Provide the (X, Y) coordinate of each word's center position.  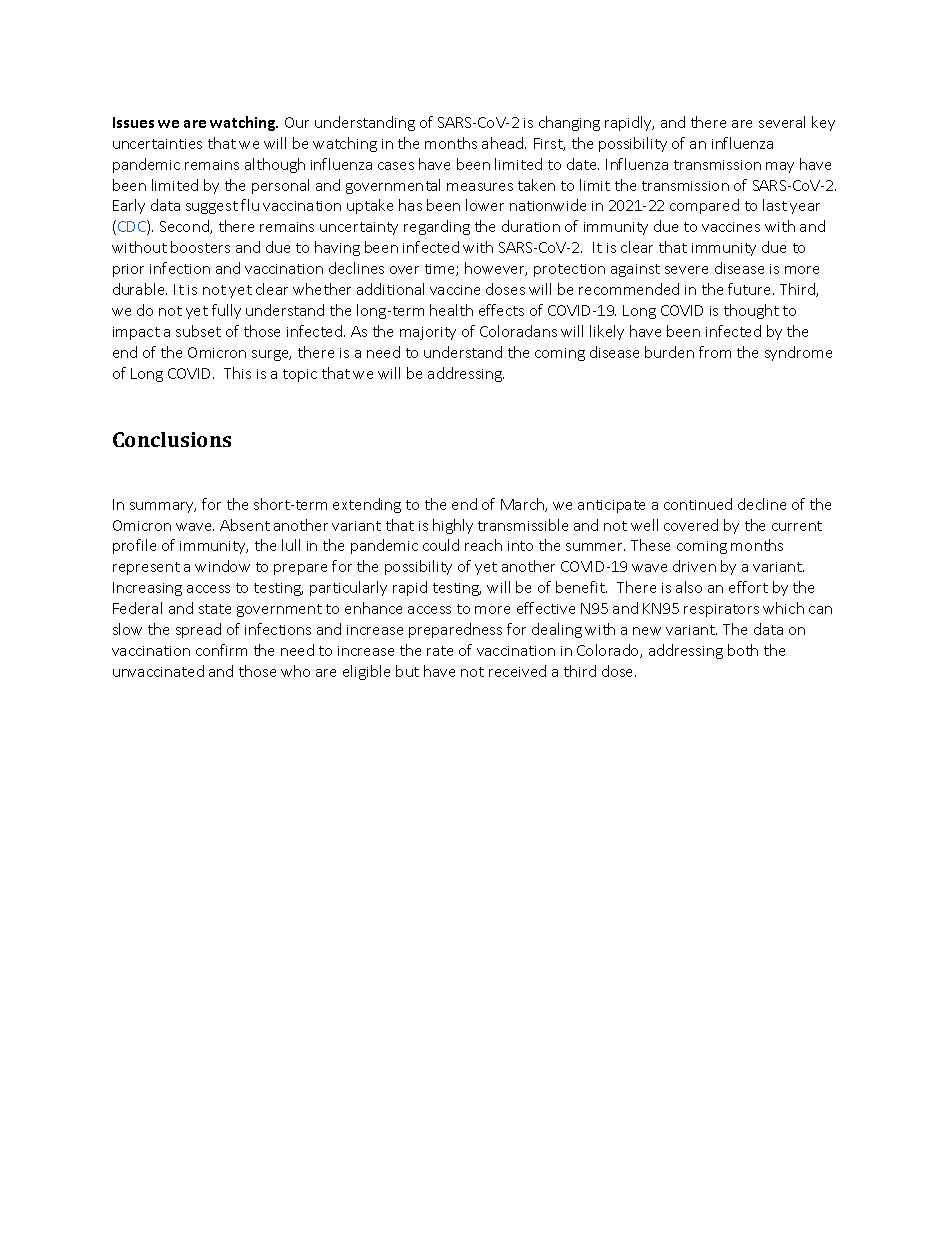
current (797, 526)
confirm (221, 650)
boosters (200, 247)
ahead (504, 143)
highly (453, 526)
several (782, 122)
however (496, 269)
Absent (245, 525)
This (237, 373)
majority (428, 333)
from (715, 352)
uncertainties (157, 144)
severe (686, 270)
